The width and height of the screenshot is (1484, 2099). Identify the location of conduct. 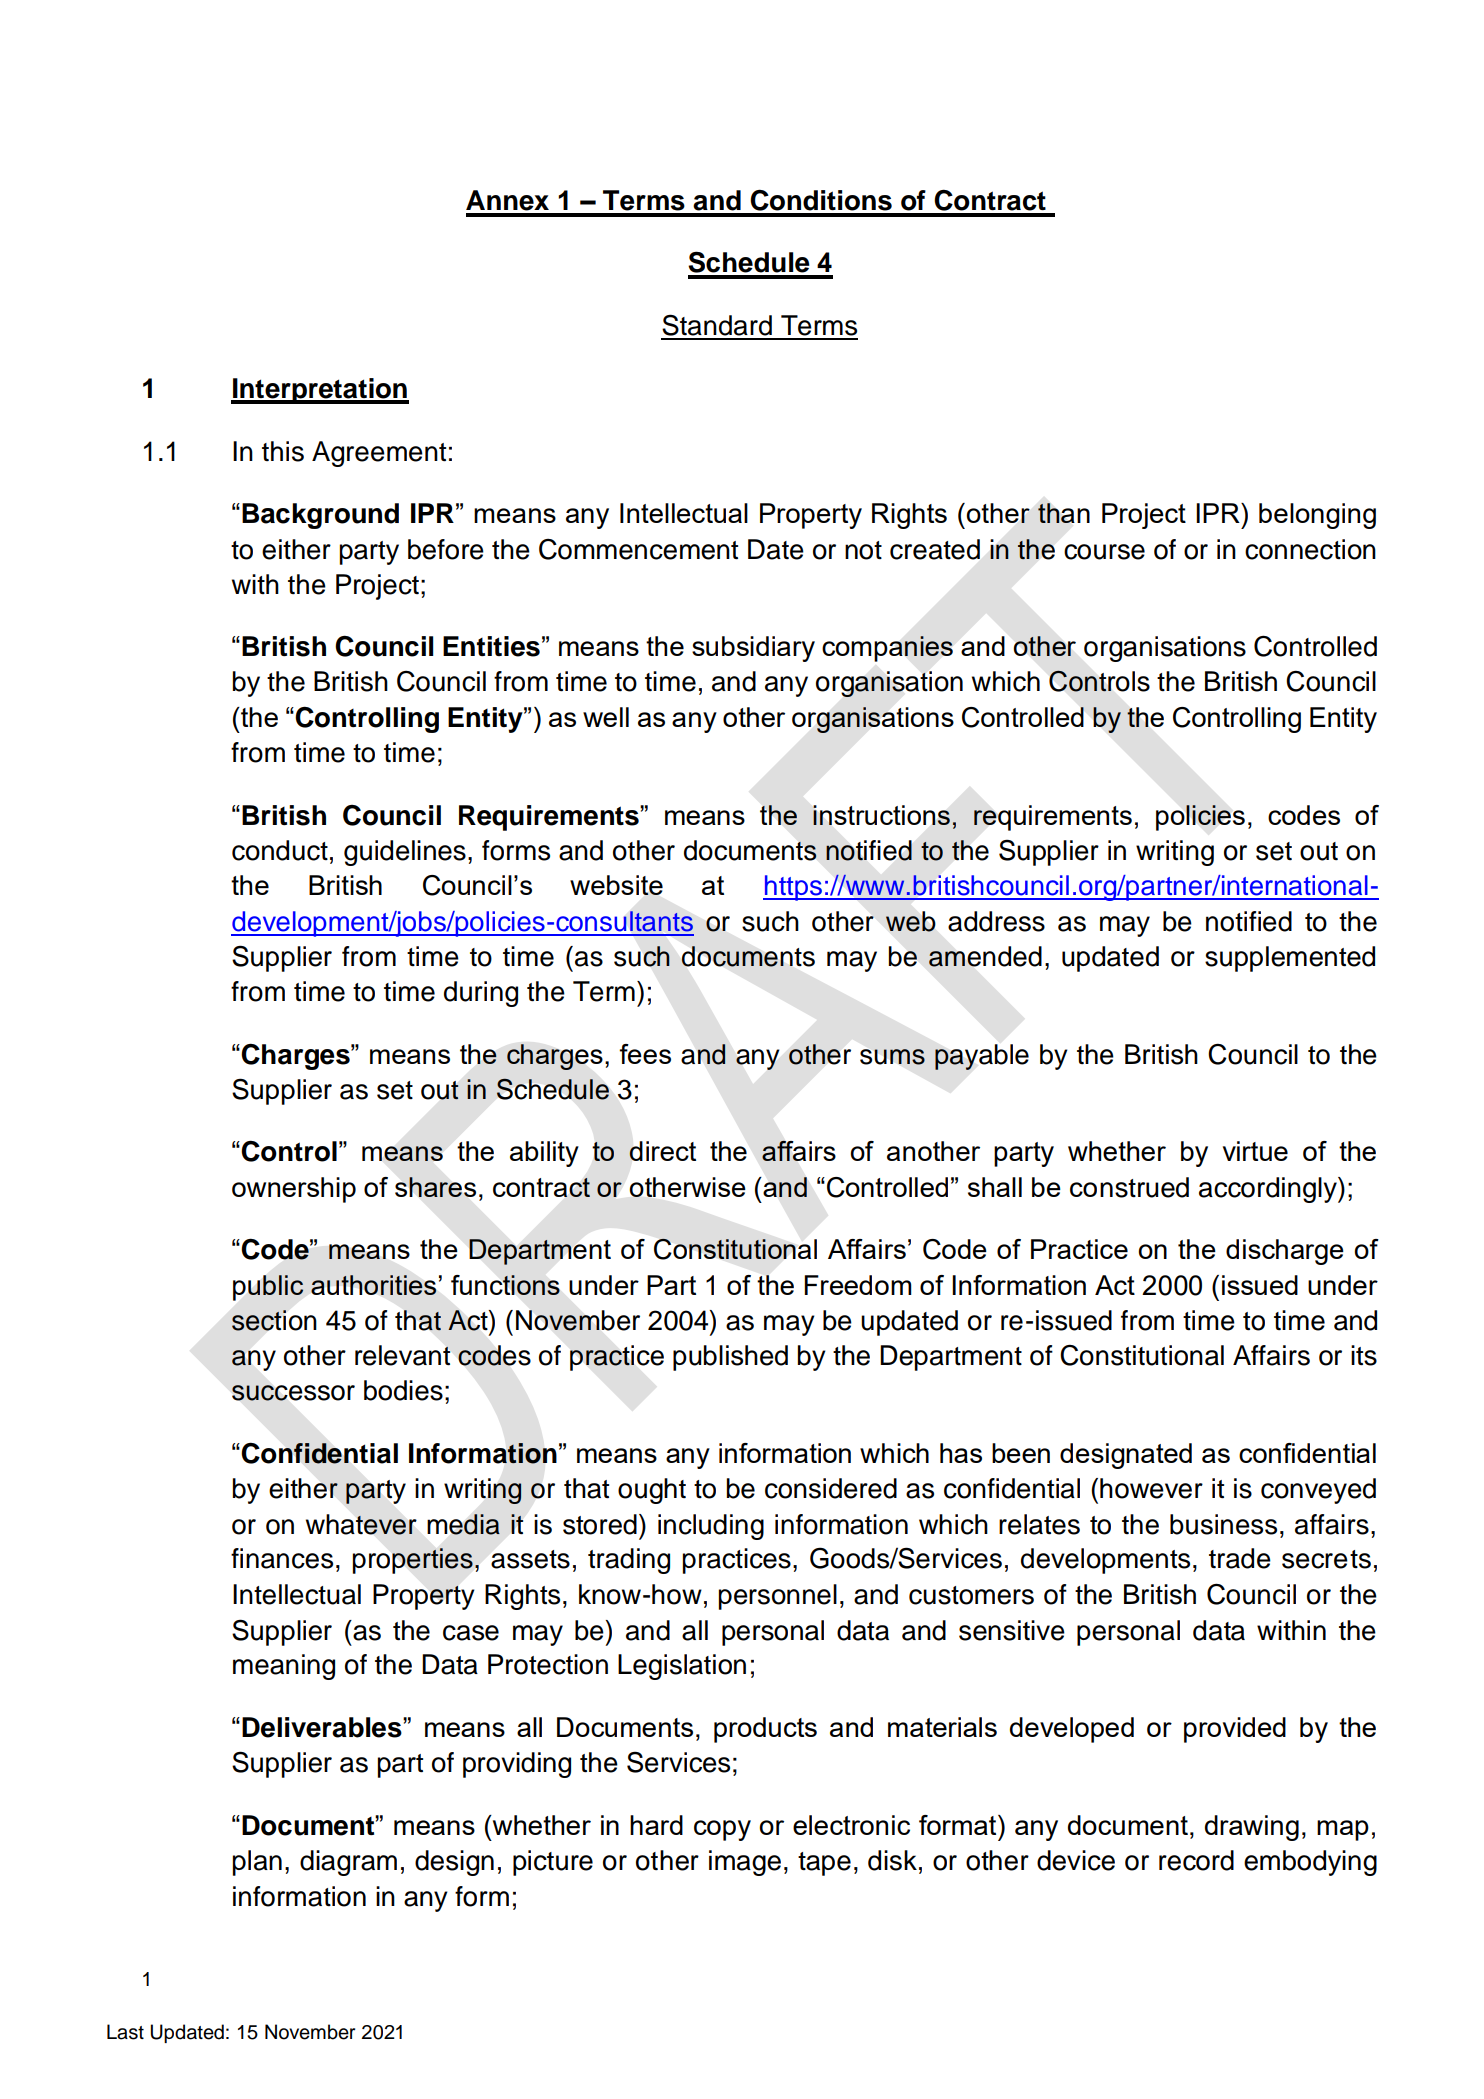
(280, 850).
